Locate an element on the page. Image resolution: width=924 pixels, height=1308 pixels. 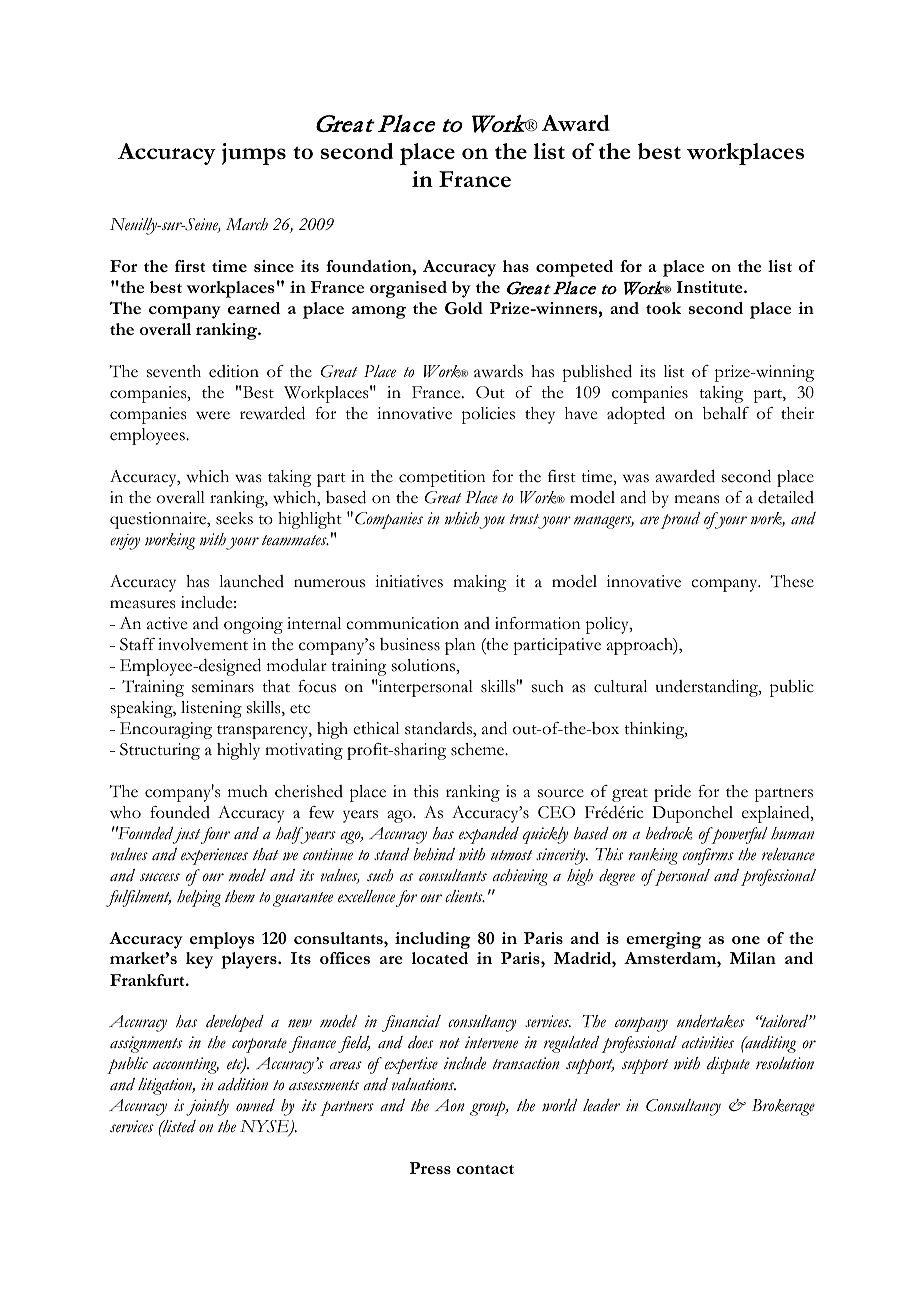
plan is located at coordinates (460, 646).
